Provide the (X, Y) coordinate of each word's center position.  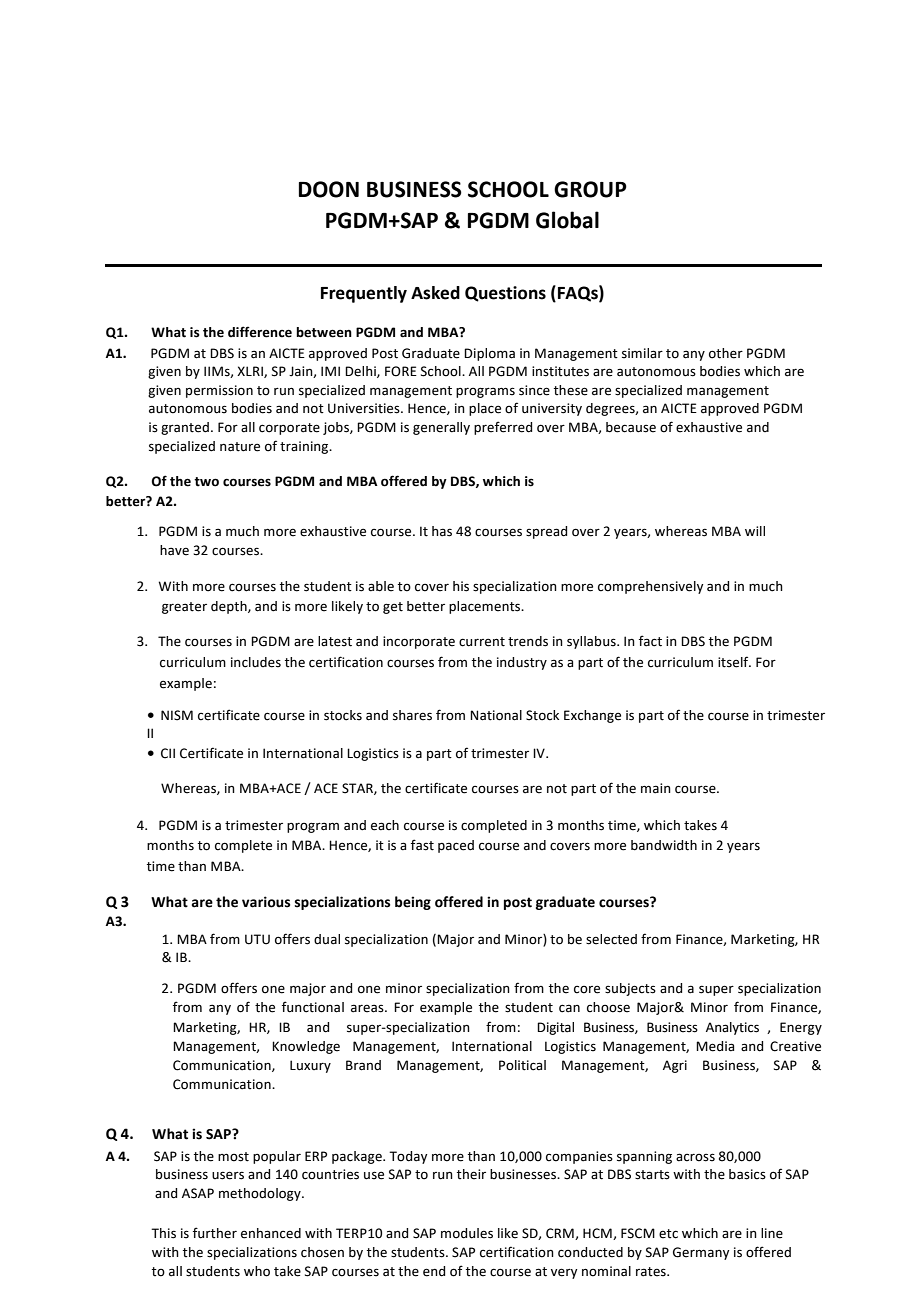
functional (313, 1007)
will (755, 531)
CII (168, 753)
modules (467, 1233)
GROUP (590, 189)
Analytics (732, 1028)
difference (260, 332)
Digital (555, 1028)
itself (734, 662)
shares (412, 715)
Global (567, 220)
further (215, 1233)
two (206, 482)
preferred (503, 428)
